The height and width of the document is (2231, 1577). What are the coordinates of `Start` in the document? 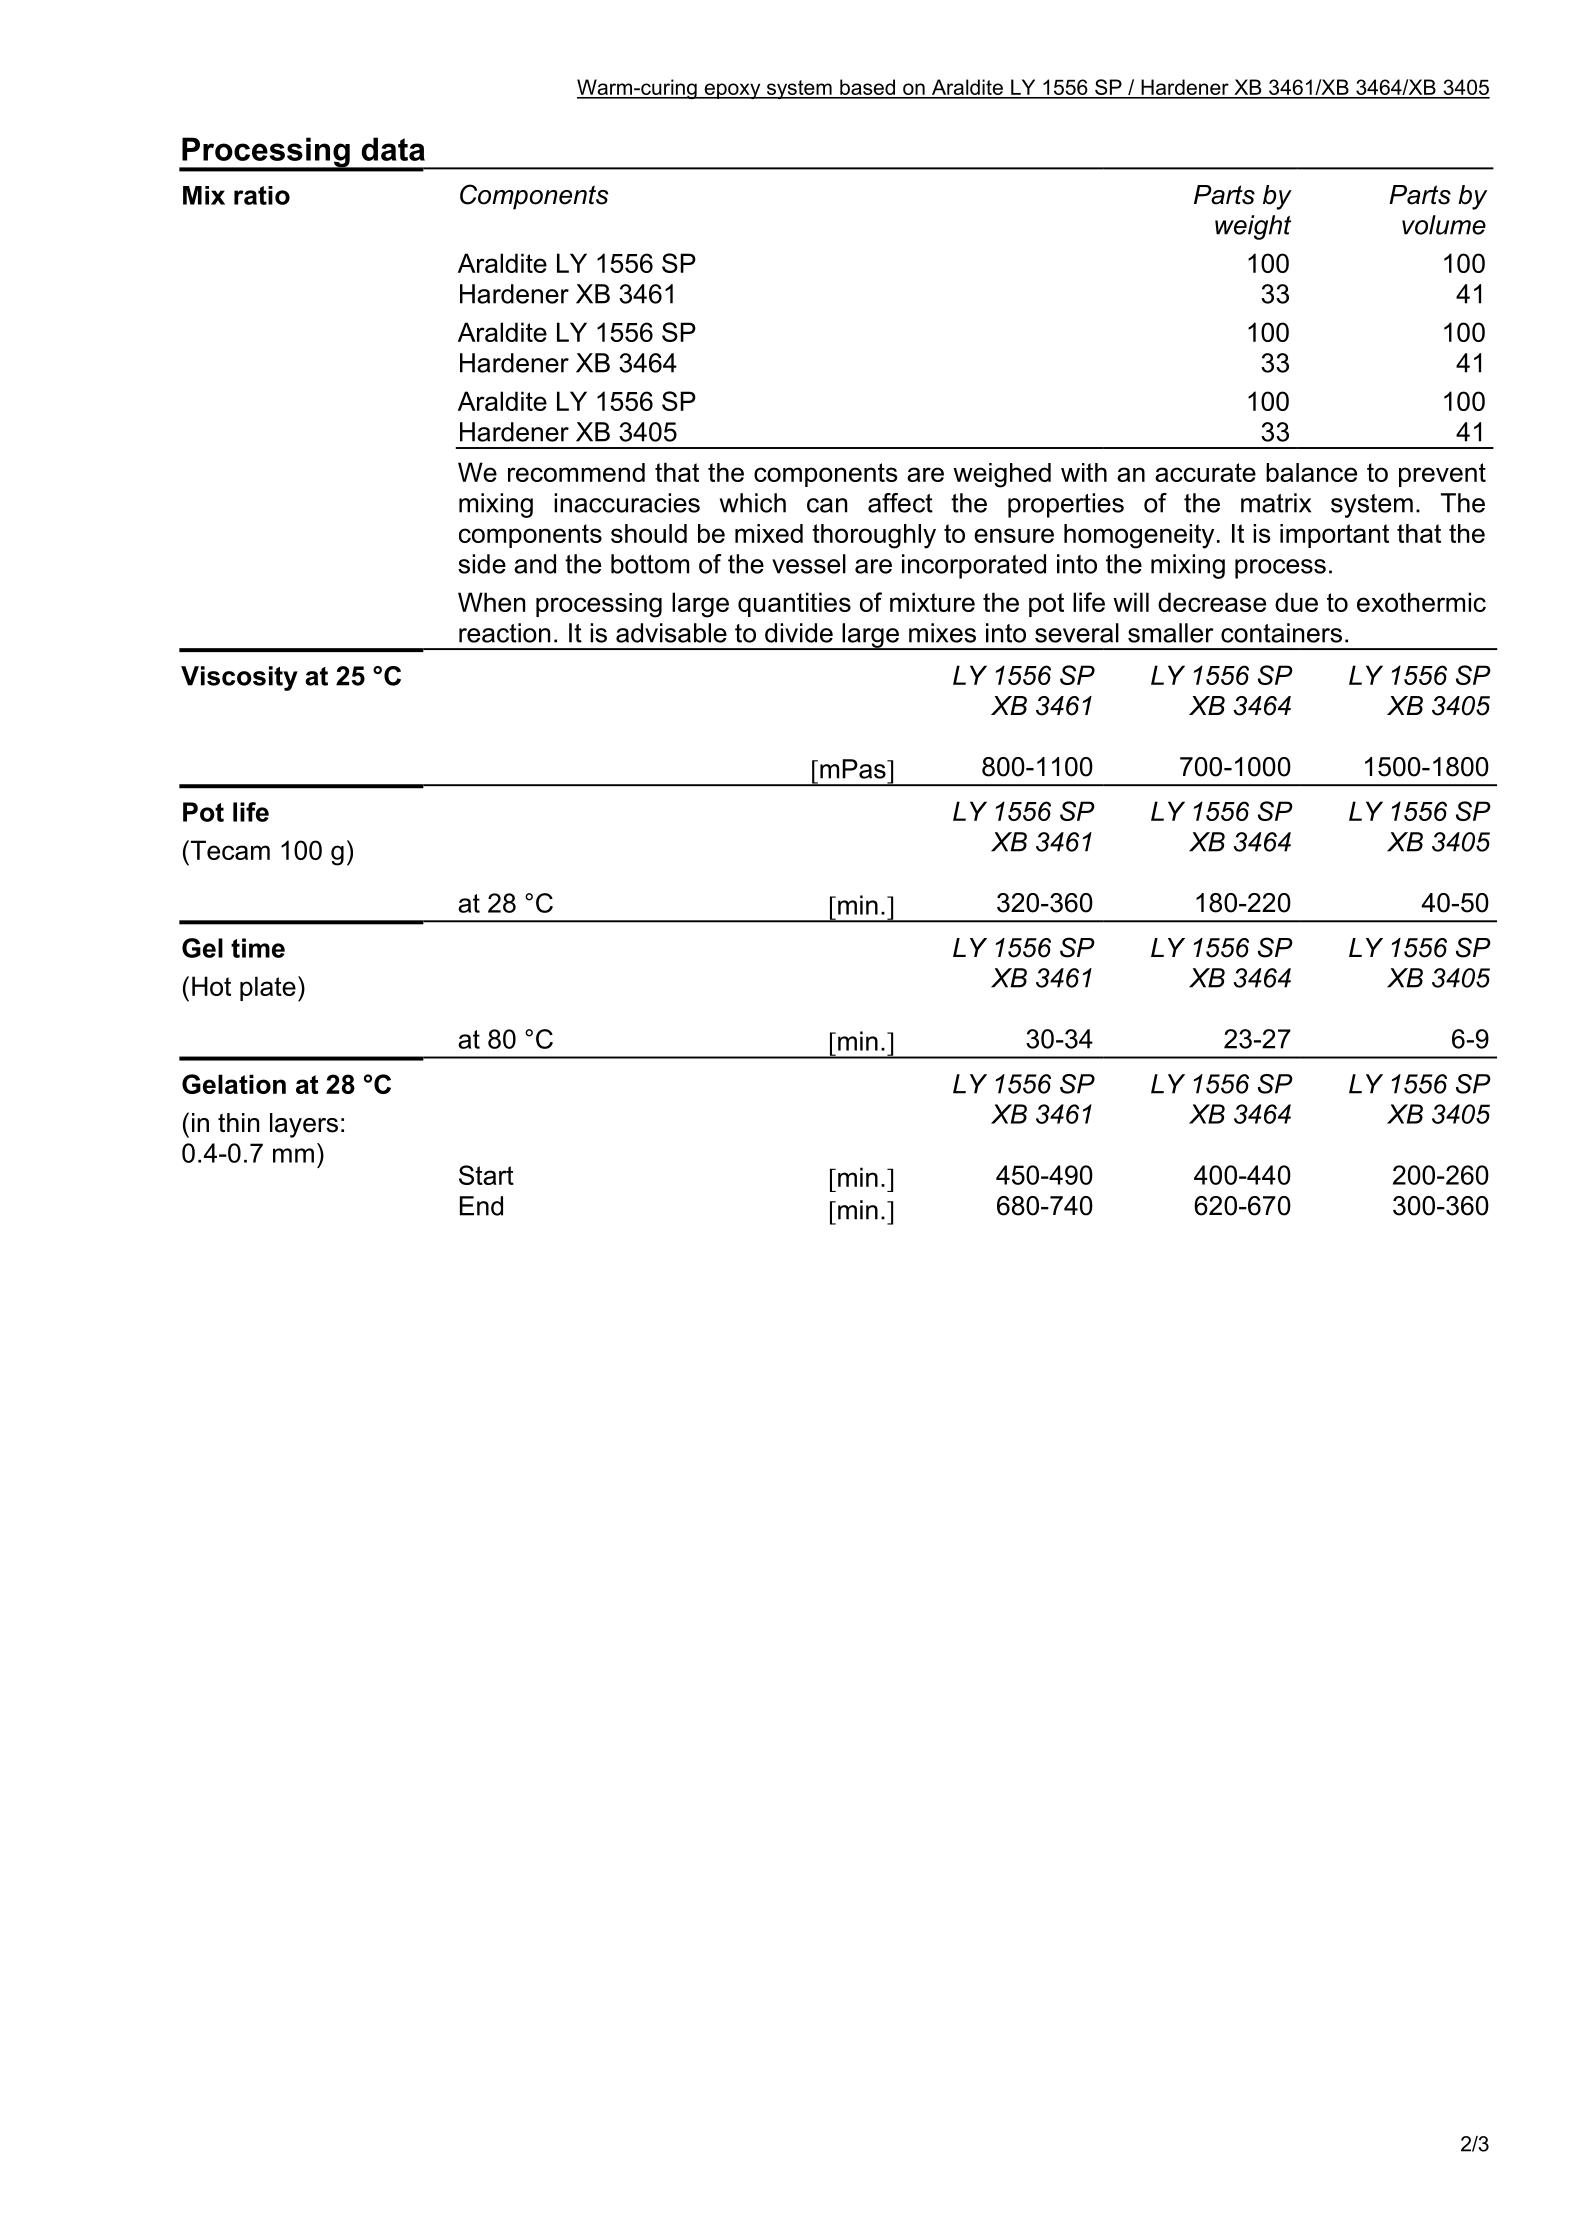 It's located at (486, 1175).
